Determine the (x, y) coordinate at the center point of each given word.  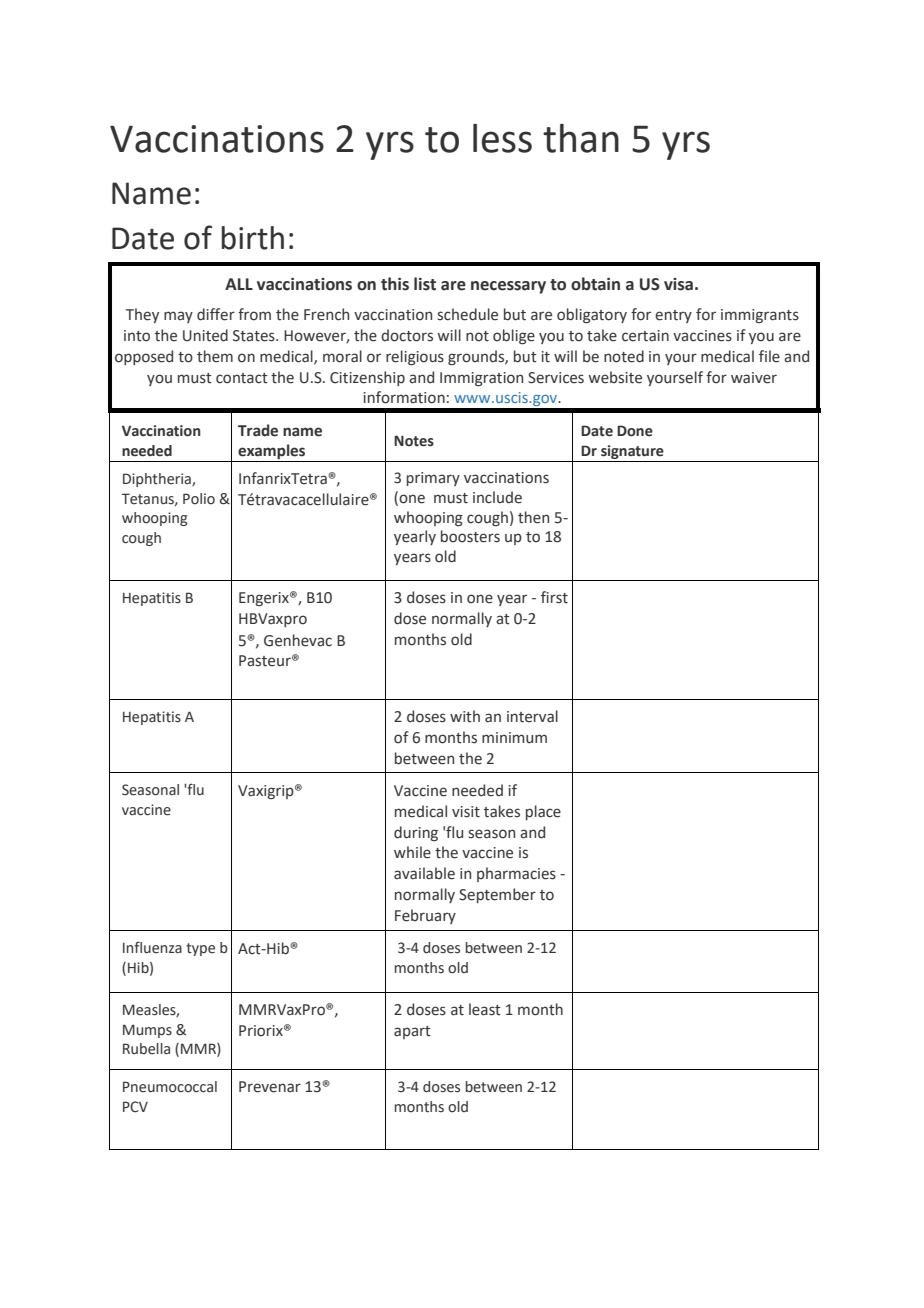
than (581, 138)
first (554, 597)
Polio (199, 498)
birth (253, 238)
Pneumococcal (170, 1087)
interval (532, 716)
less (502, 138)
